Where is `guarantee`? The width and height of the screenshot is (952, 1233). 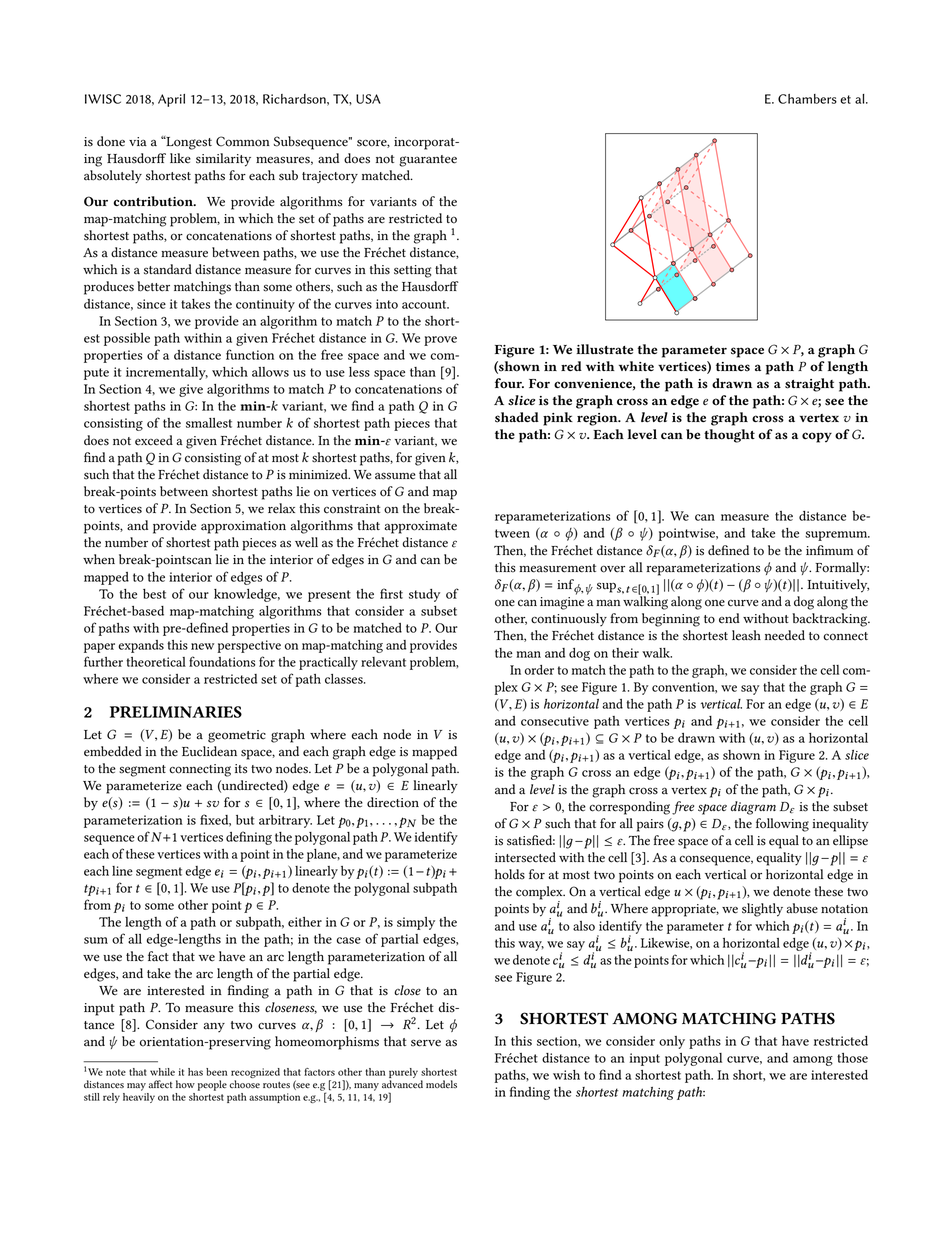 guarantee is located at coordinates (428, 161).
